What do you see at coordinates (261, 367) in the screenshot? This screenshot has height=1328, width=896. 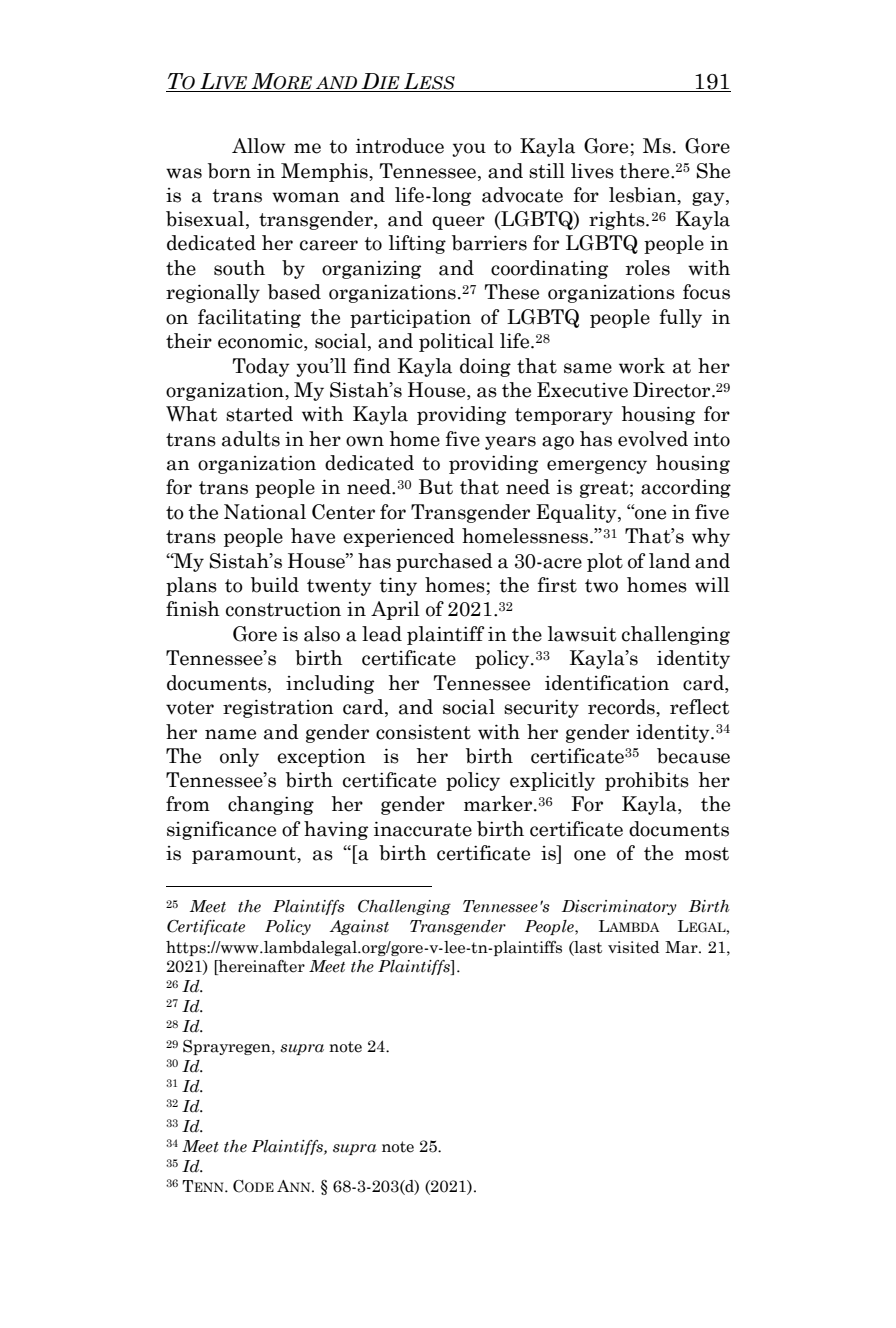 I see `Today` at bounding box center [261, 367].
